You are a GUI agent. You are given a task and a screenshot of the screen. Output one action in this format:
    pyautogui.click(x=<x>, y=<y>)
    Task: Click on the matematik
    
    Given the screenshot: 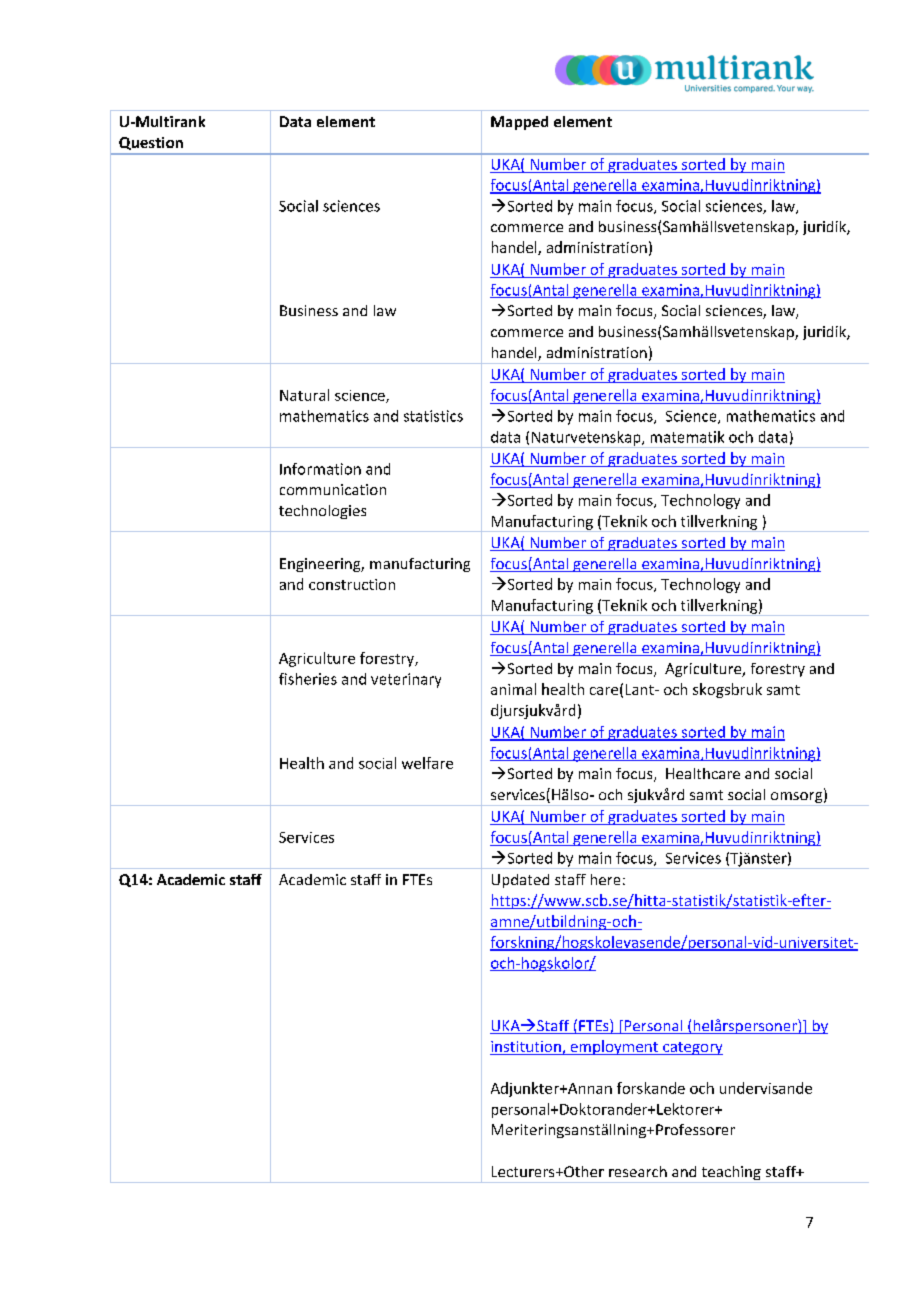 What is the action you would take?
    pyautogui.click(x=687, y=437)
